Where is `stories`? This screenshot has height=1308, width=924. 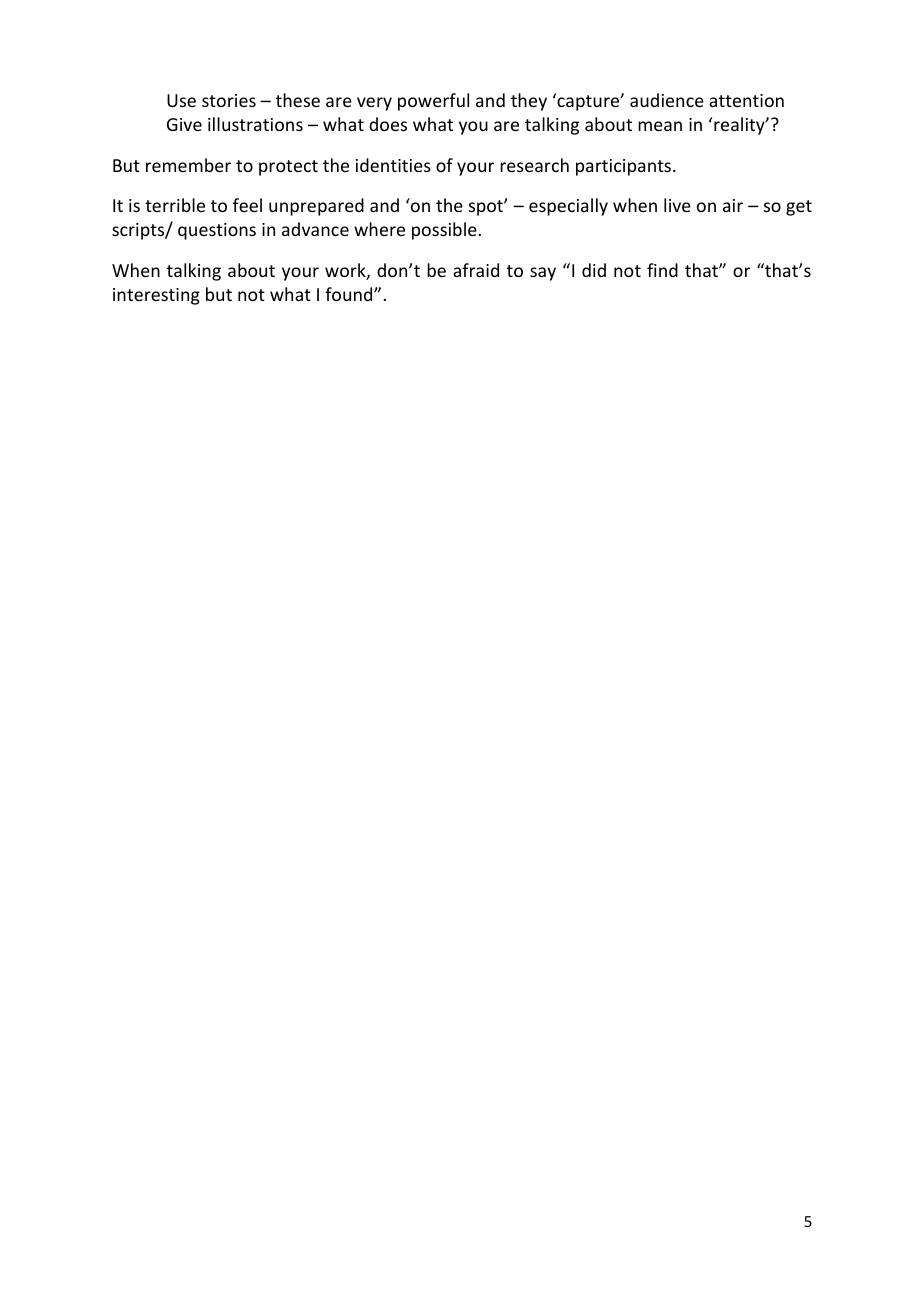
stories is located at coordinates (229, 100).
